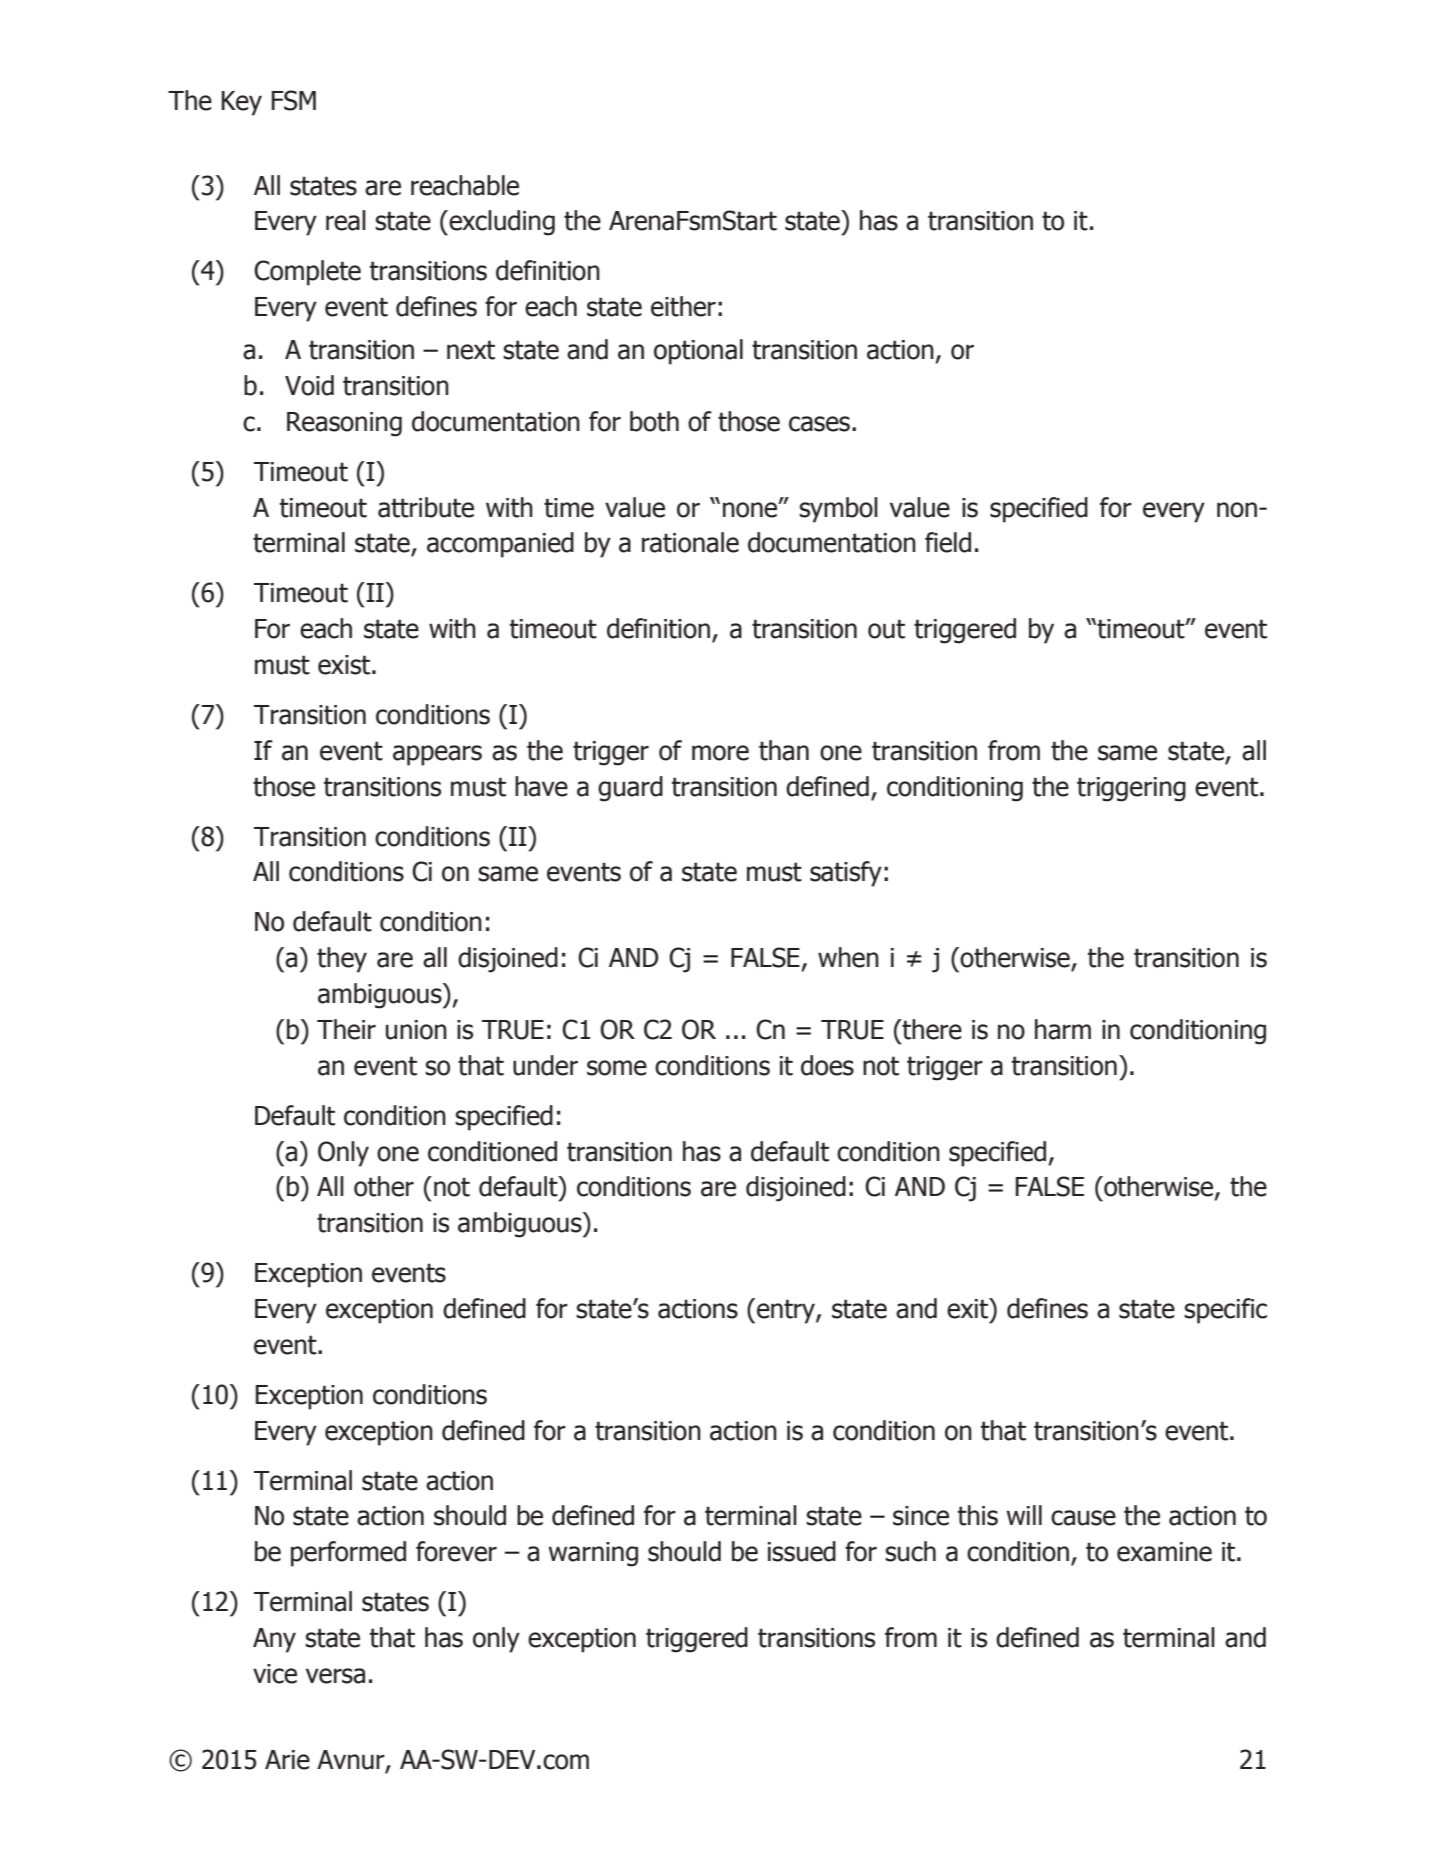 This screenshot has width=1436, height=1859. Describe the element at coordinates (827, 1065) in the screenshot. I see `does` at that location.
